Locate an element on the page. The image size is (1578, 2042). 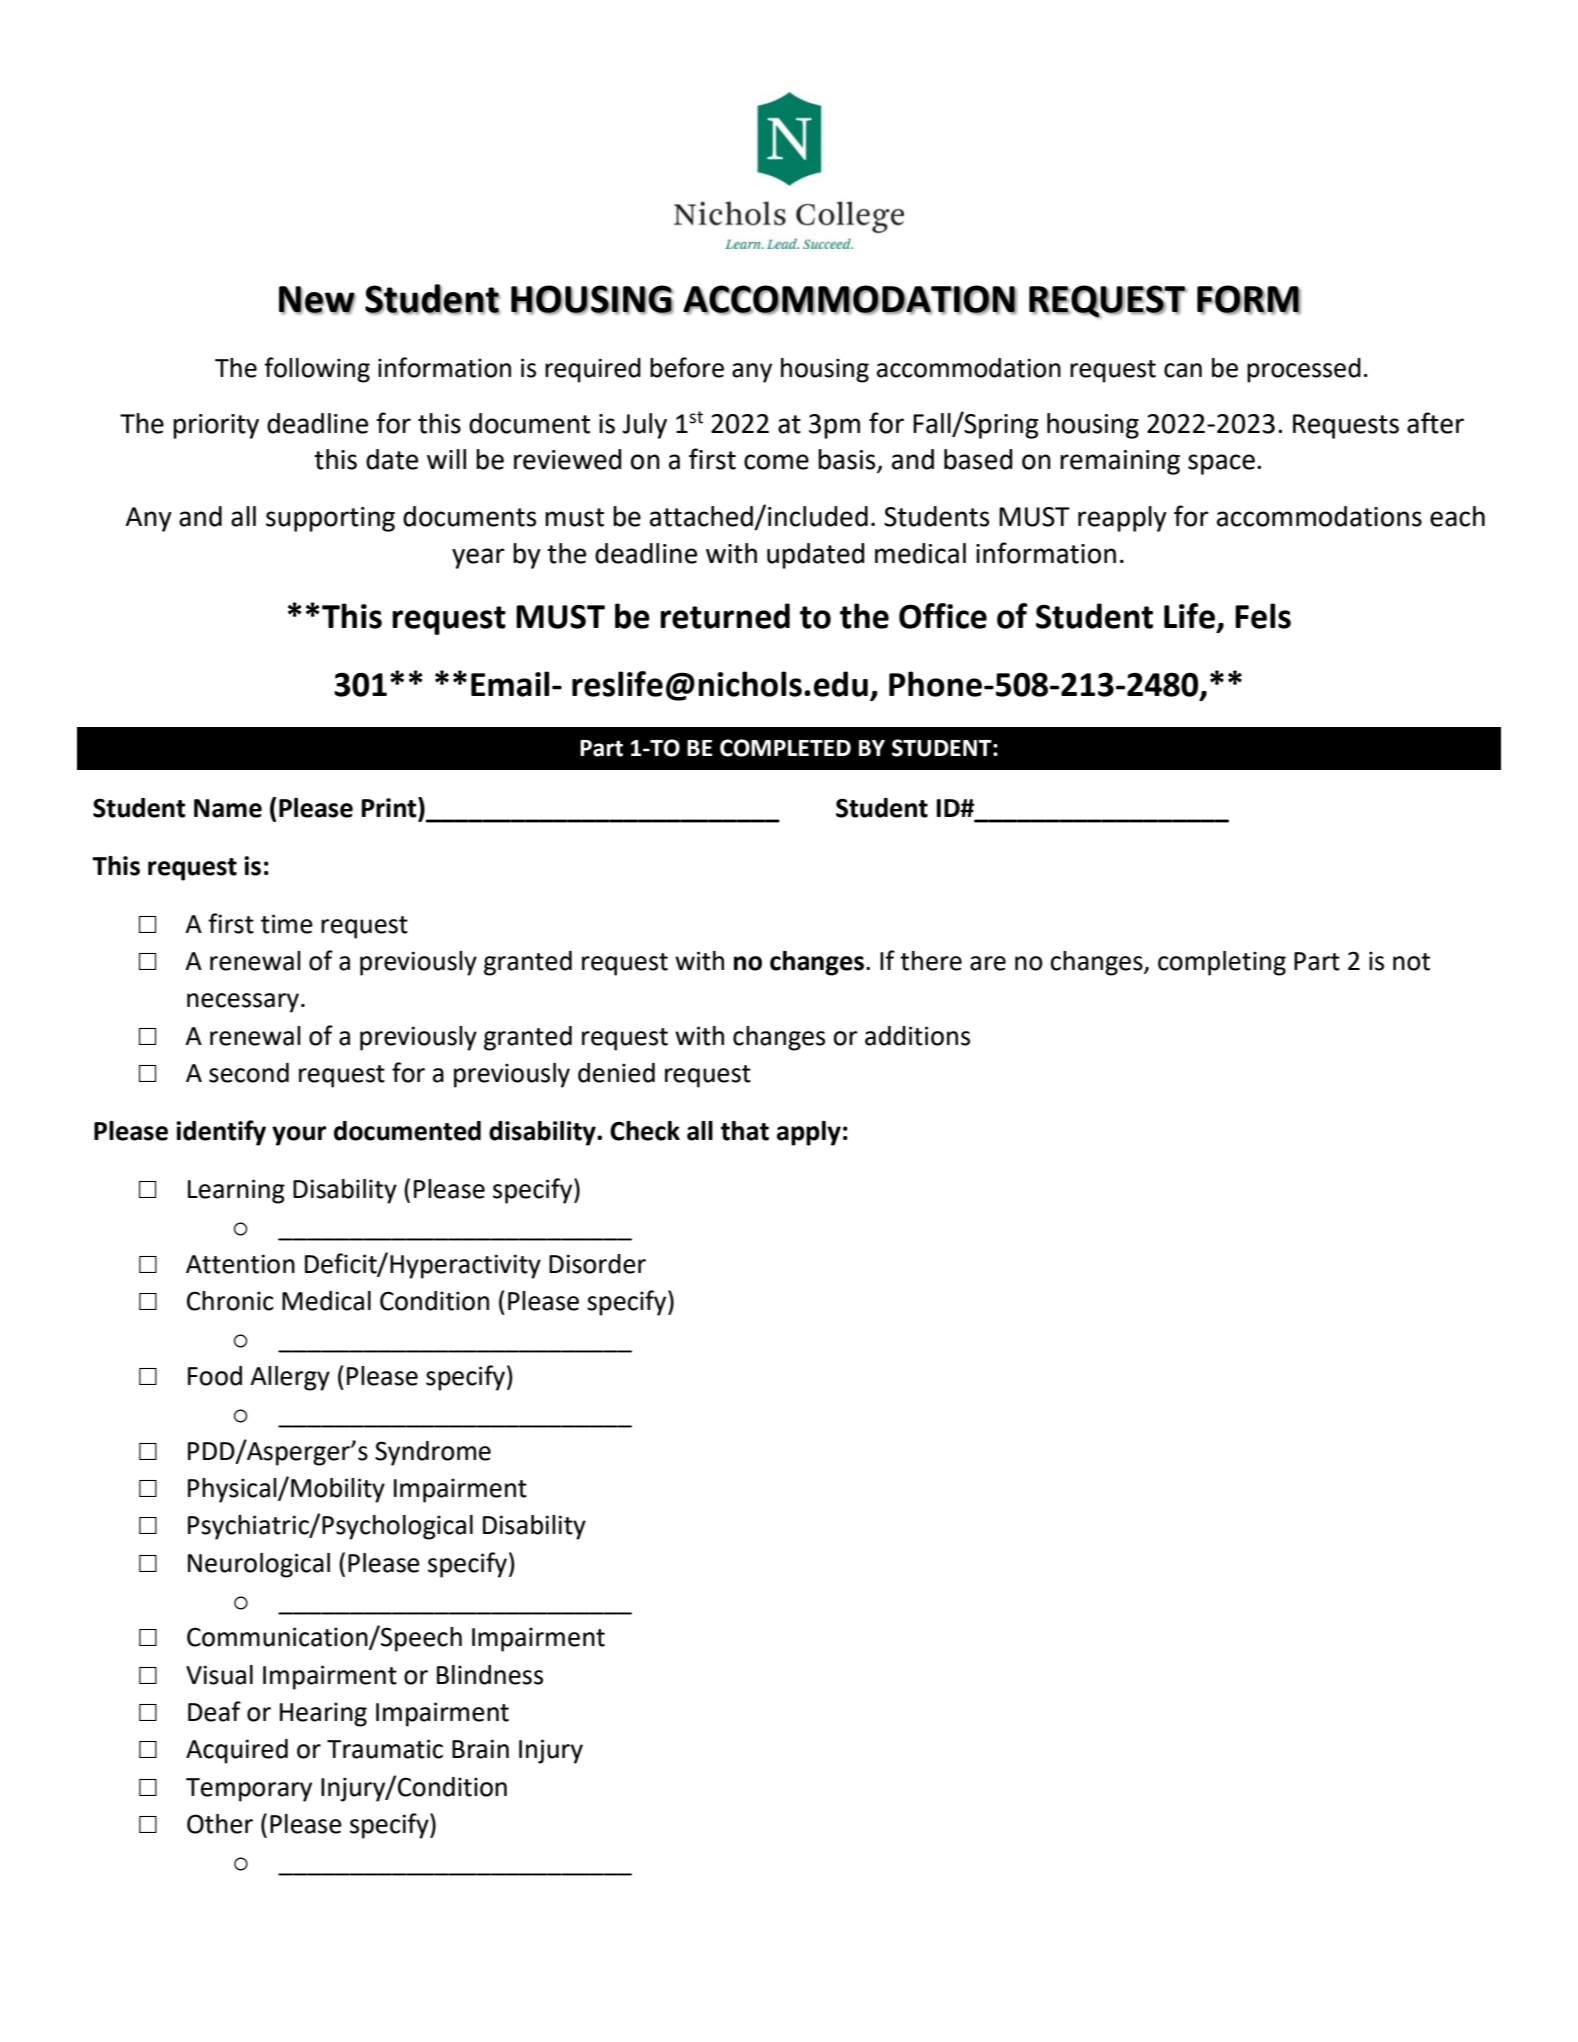
basis is located at coordinates (848, 460).
